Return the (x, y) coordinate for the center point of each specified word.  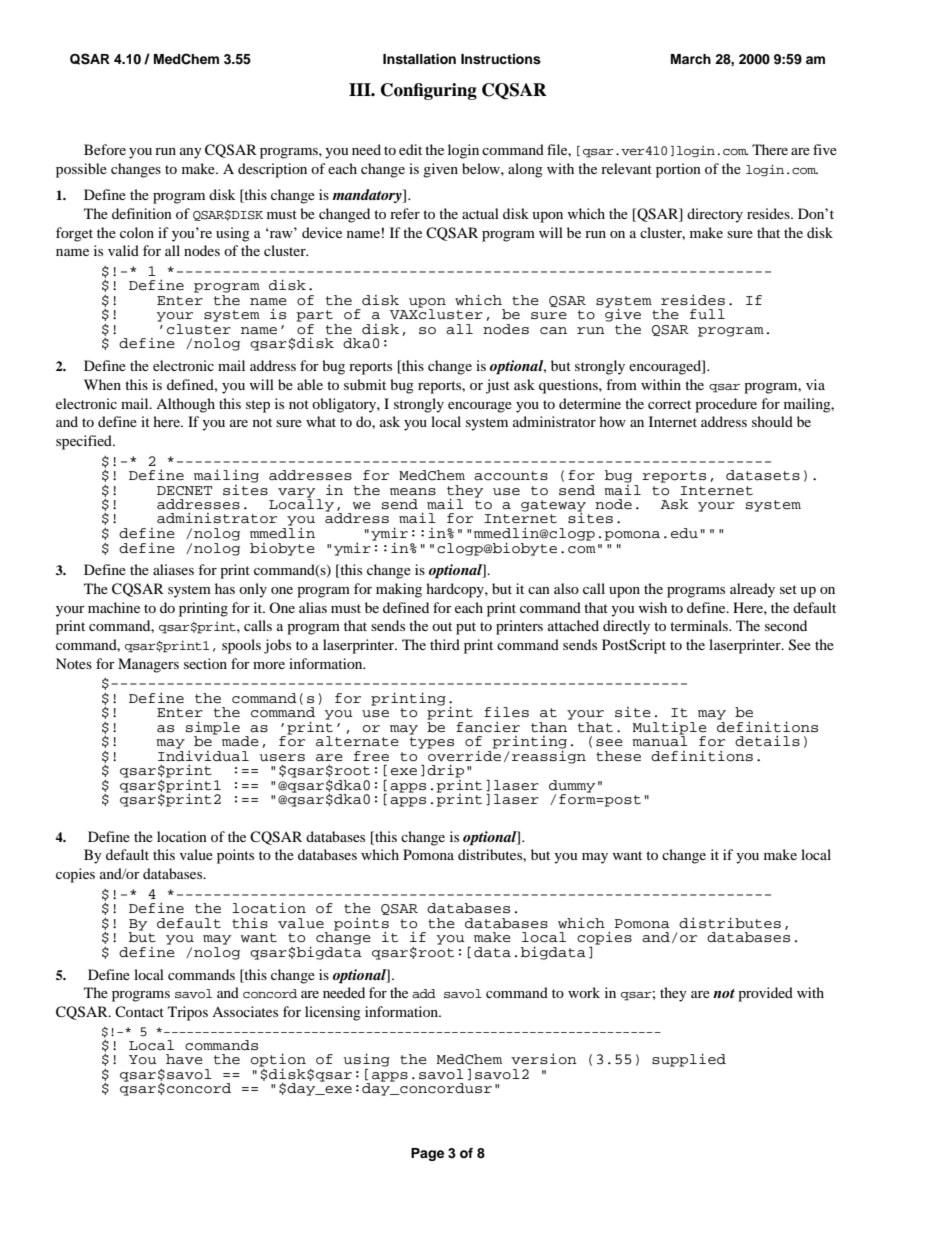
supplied (689, 1060)
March (691, 59)
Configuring (429, 91)
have (184, 1059)
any (191, 153)
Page (427, 1154)
